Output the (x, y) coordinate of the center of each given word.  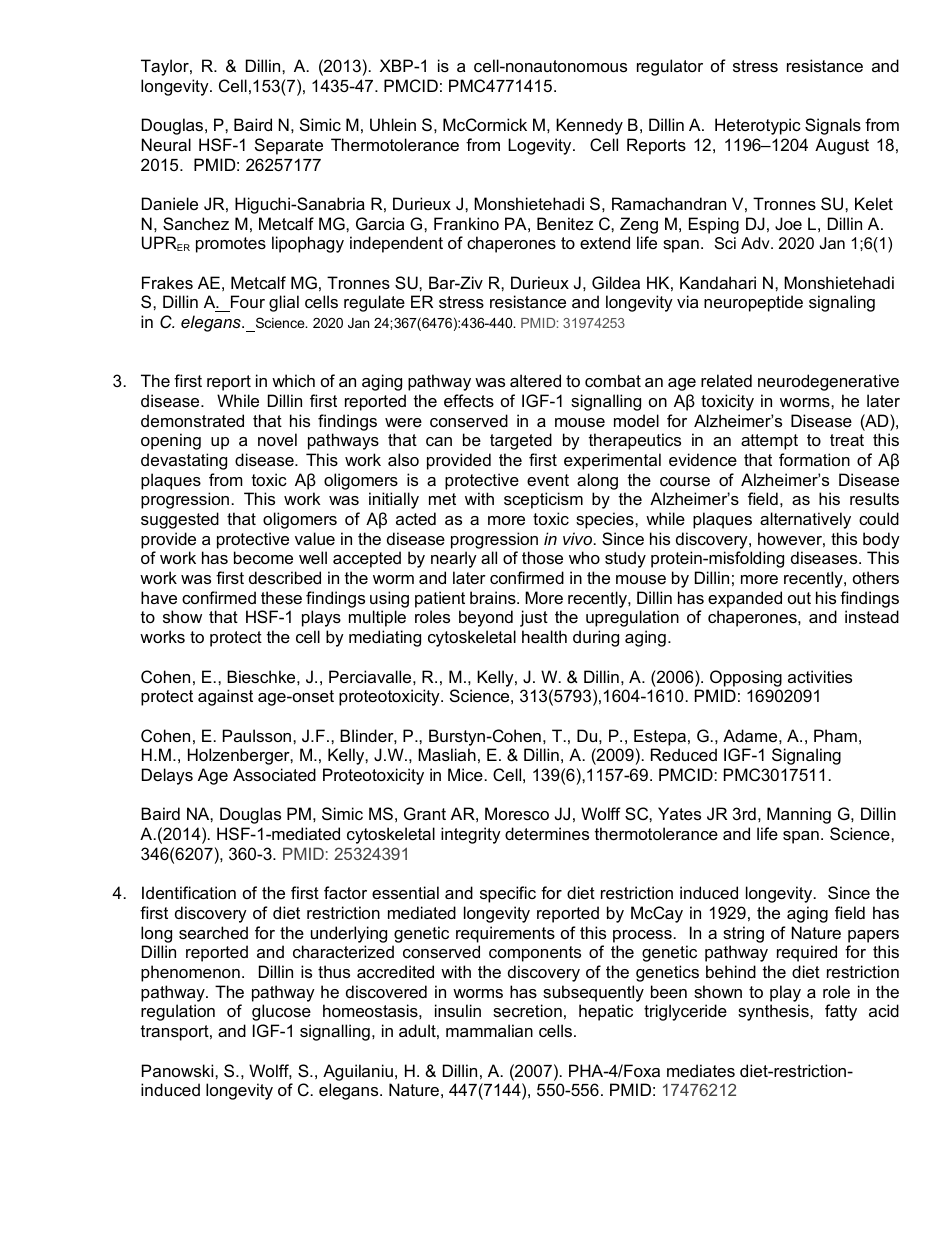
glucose (281, 1012)
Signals (833, 126)
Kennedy (589, 126)
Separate (289, 146)
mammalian (489, 1030)
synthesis (774, 1012)
